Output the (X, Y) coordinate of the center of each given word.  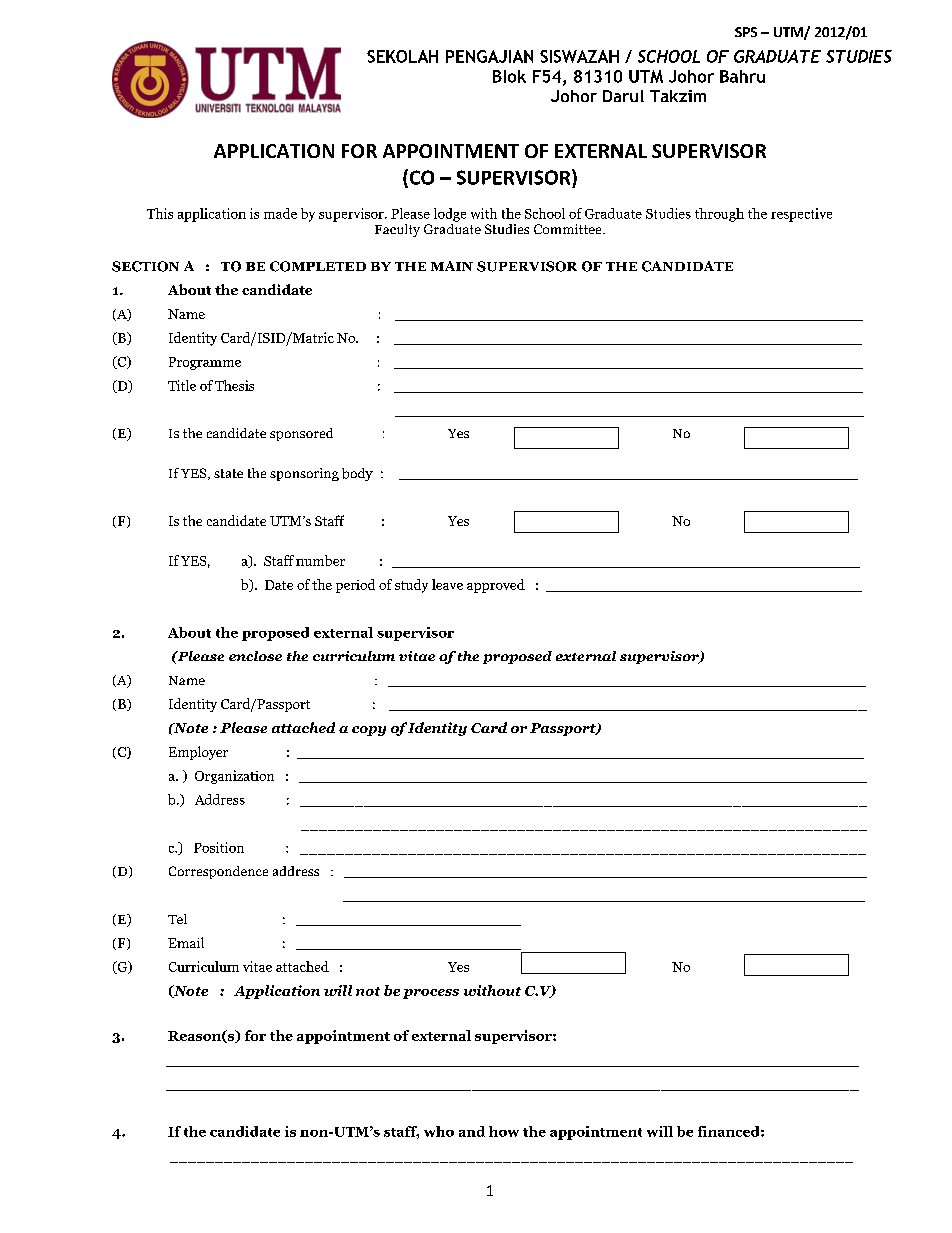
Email (186, 942)
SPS (746, 32)
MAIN (452, 266)
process (431, 994)
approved (496, 586)
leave (447, 584)
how (504, 1131)
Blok (509, 76)
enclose (255, 656)
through (719, 215)
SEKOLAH (402, 56)
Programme (205, 363)
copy (369, 731)
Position (219, 847)
